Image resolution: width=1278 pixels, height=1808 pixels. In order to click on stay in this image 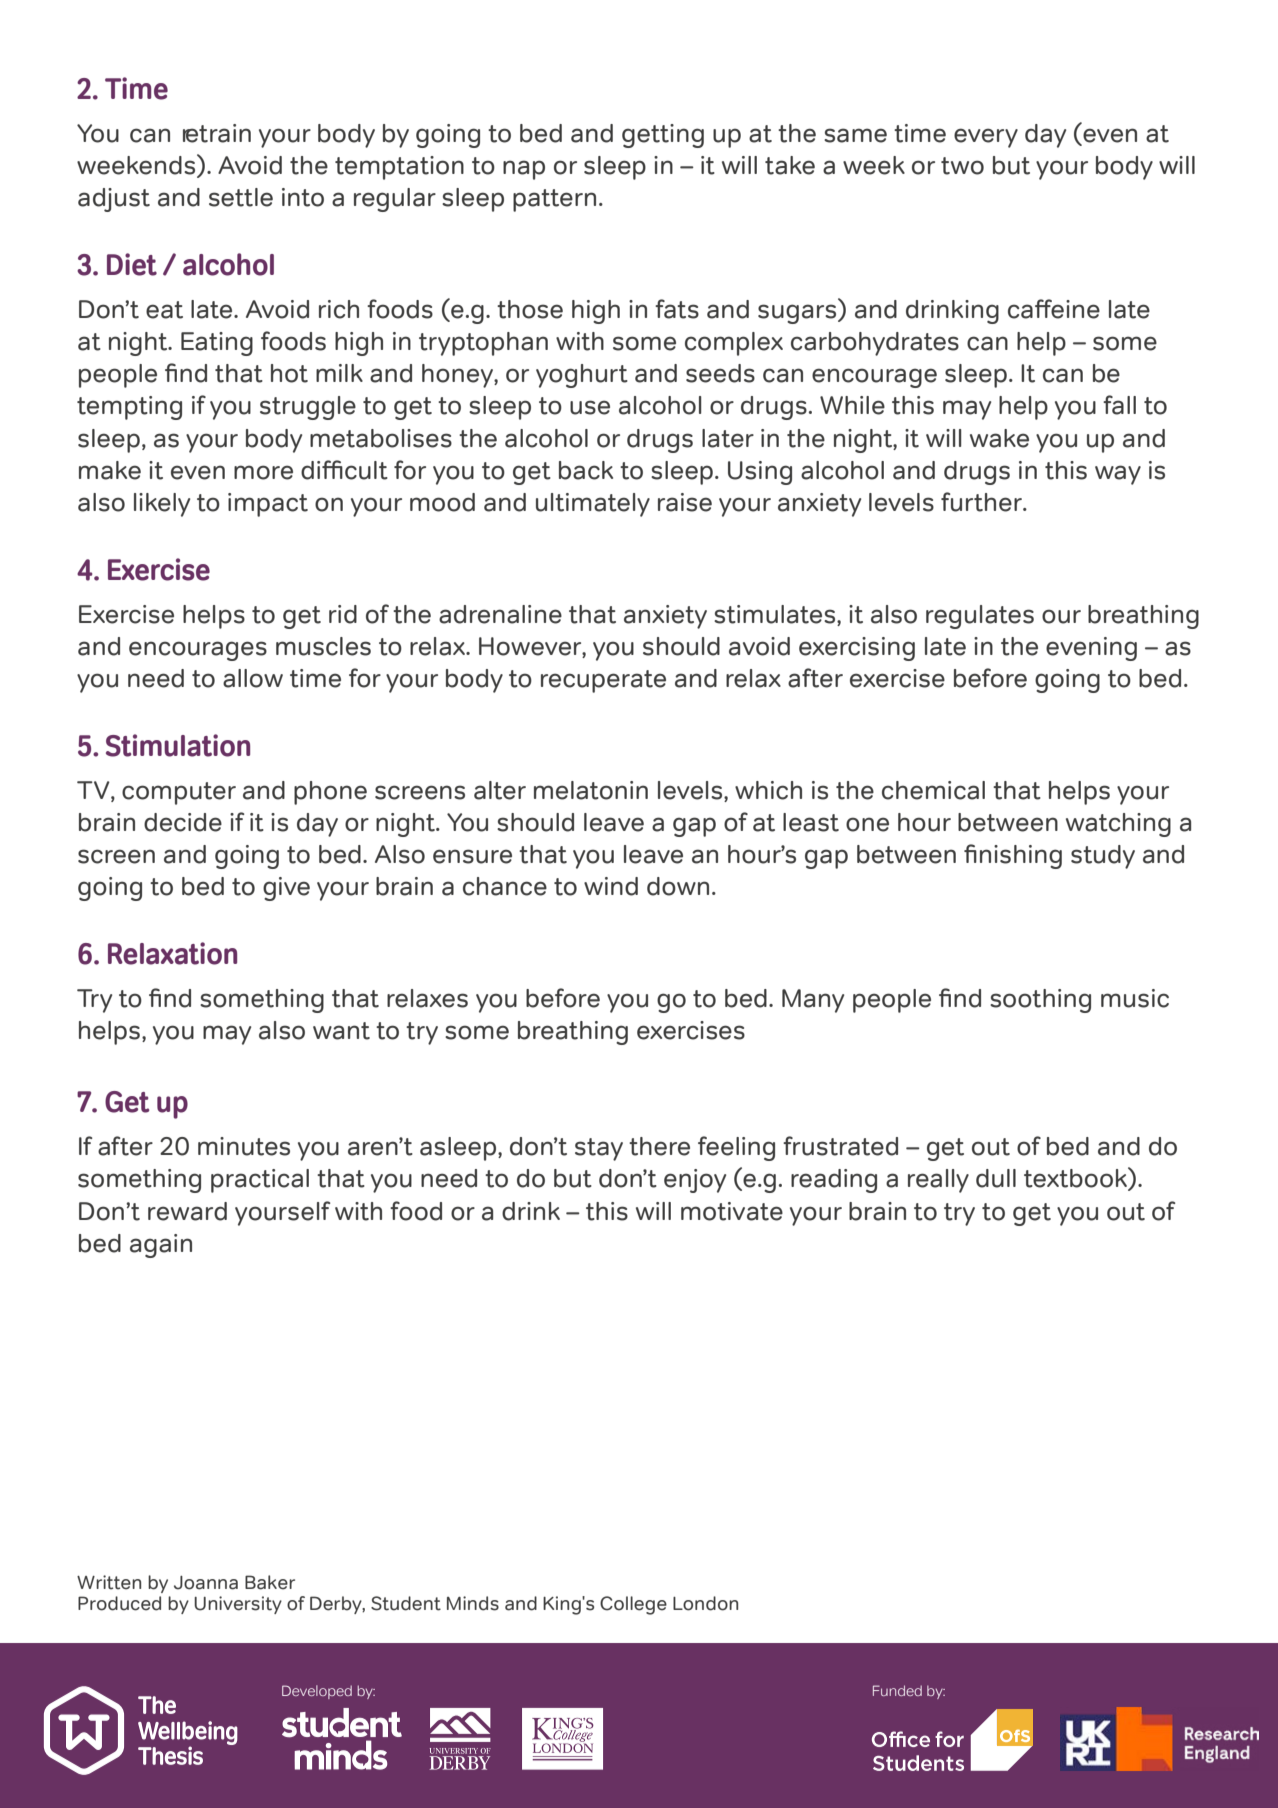, I will do `click(599, 1149)`.
